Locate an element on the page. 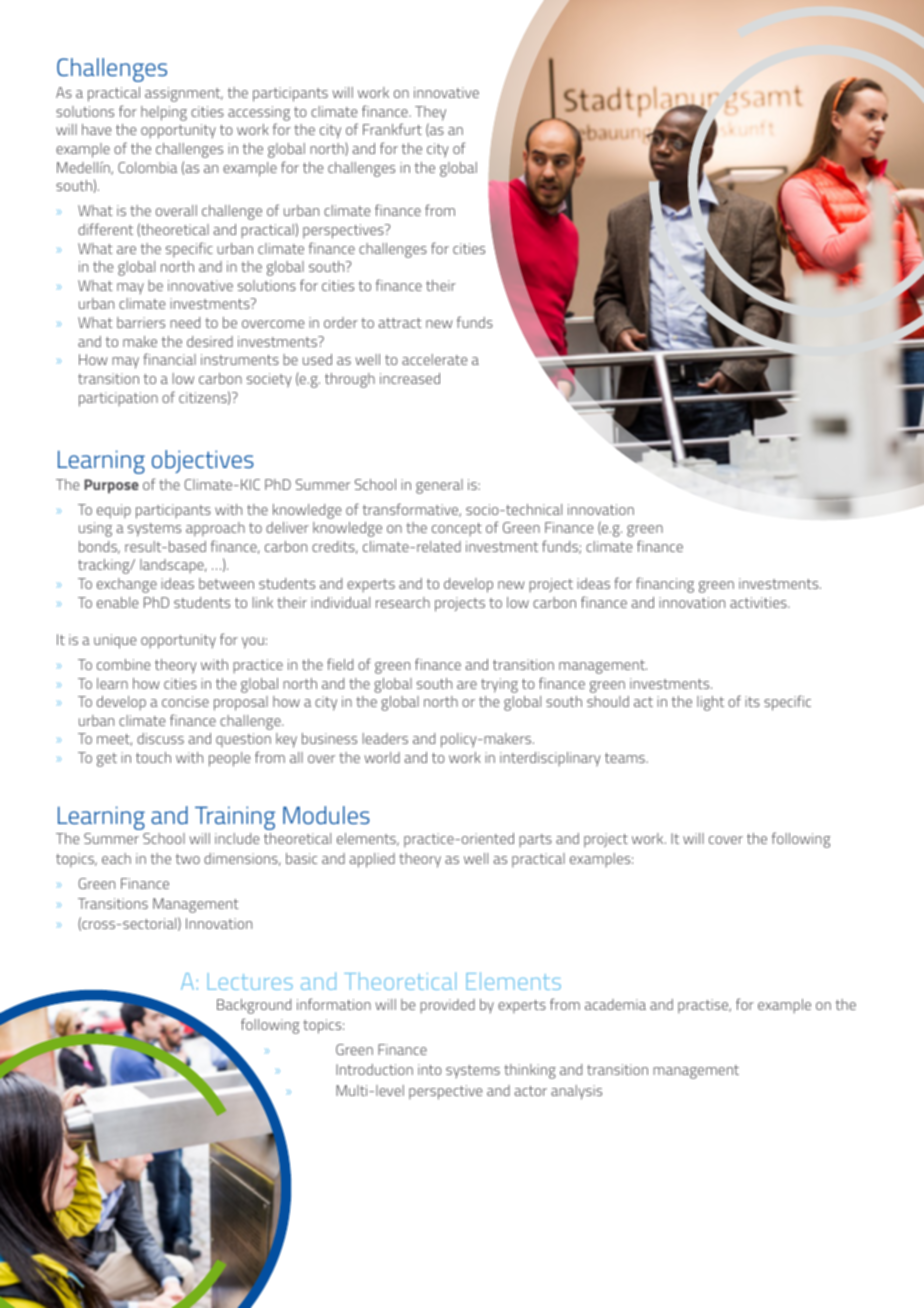 This image has height=1308, width=924. helping is located at coordinates (164, 113).
